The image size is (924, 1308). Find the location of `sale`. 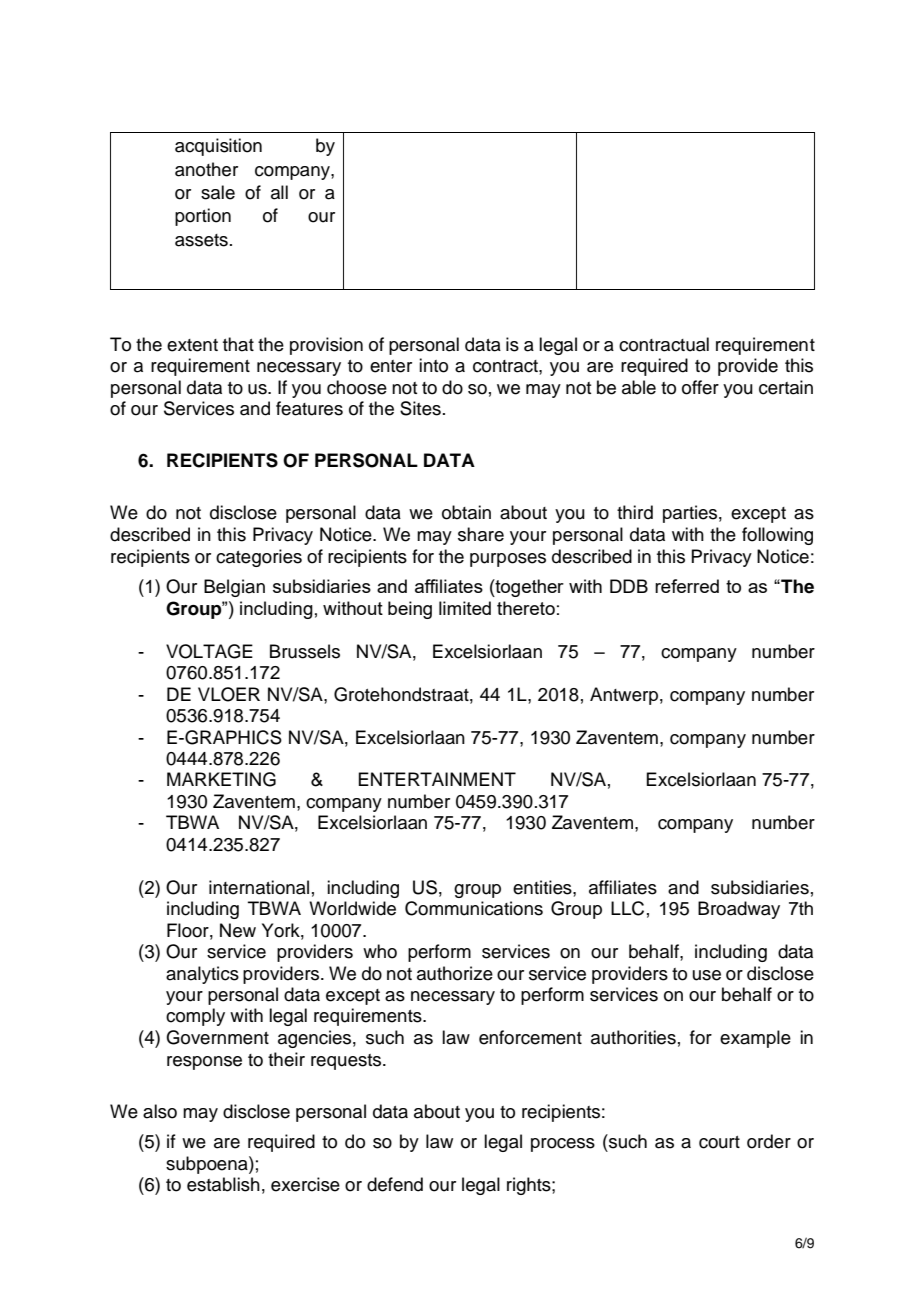

sale is located at coordinates (218, 192).
